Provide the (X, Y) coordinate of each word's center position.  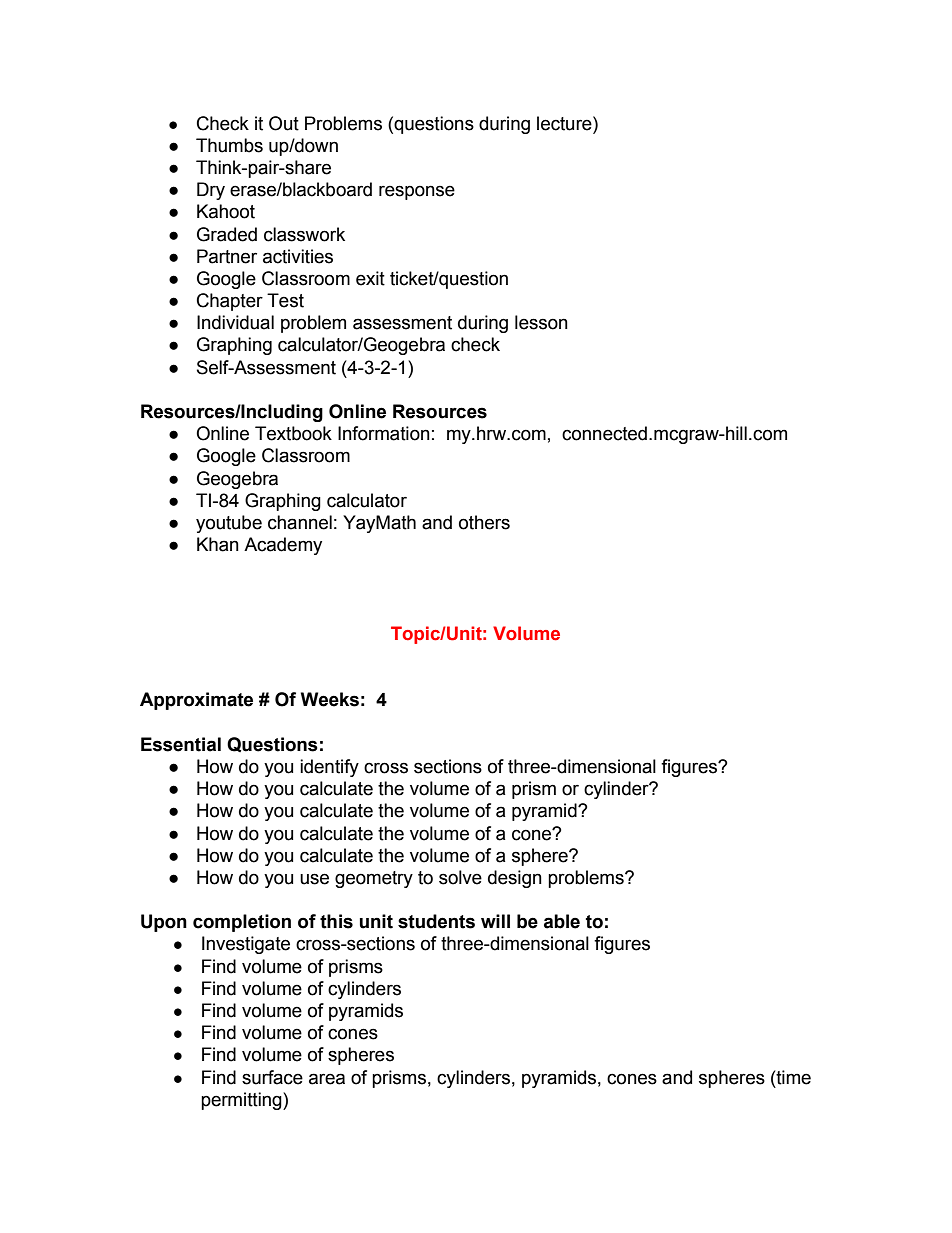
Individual (235, 322)
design (515, 879)
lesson (541, 322)
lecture (565, 123)
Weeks (330, 699)
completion (242, 923)
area (327, 1079)
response (417, 192)
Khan (218, 544)
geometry (374, 879)
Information (384, 433)
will (495, 921)
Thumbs (229, 145)
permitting (242, 1101)
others (484, 522)
